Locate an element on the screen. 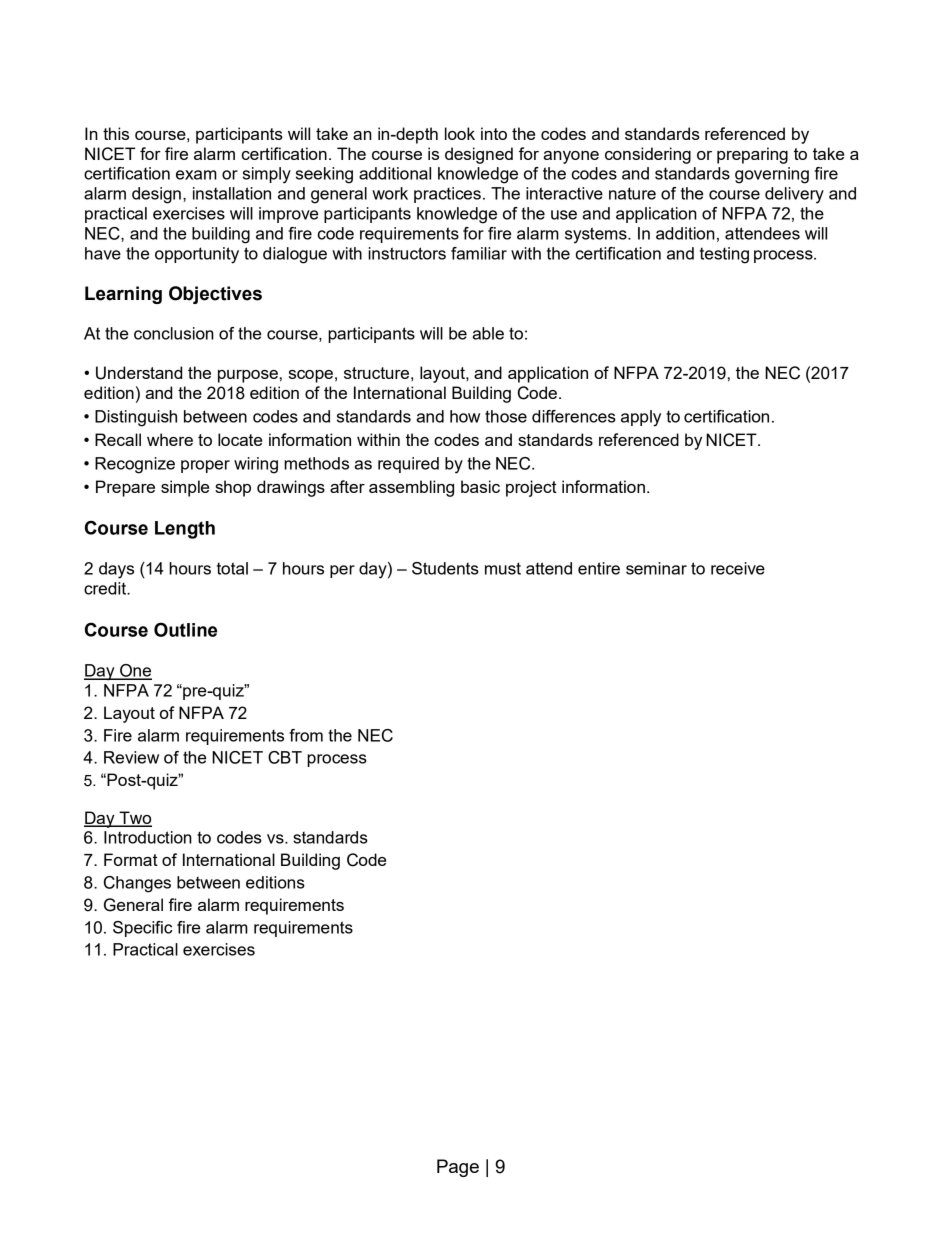 The image size is (952, 1233). seminar is located at coordinates (656, 568).
